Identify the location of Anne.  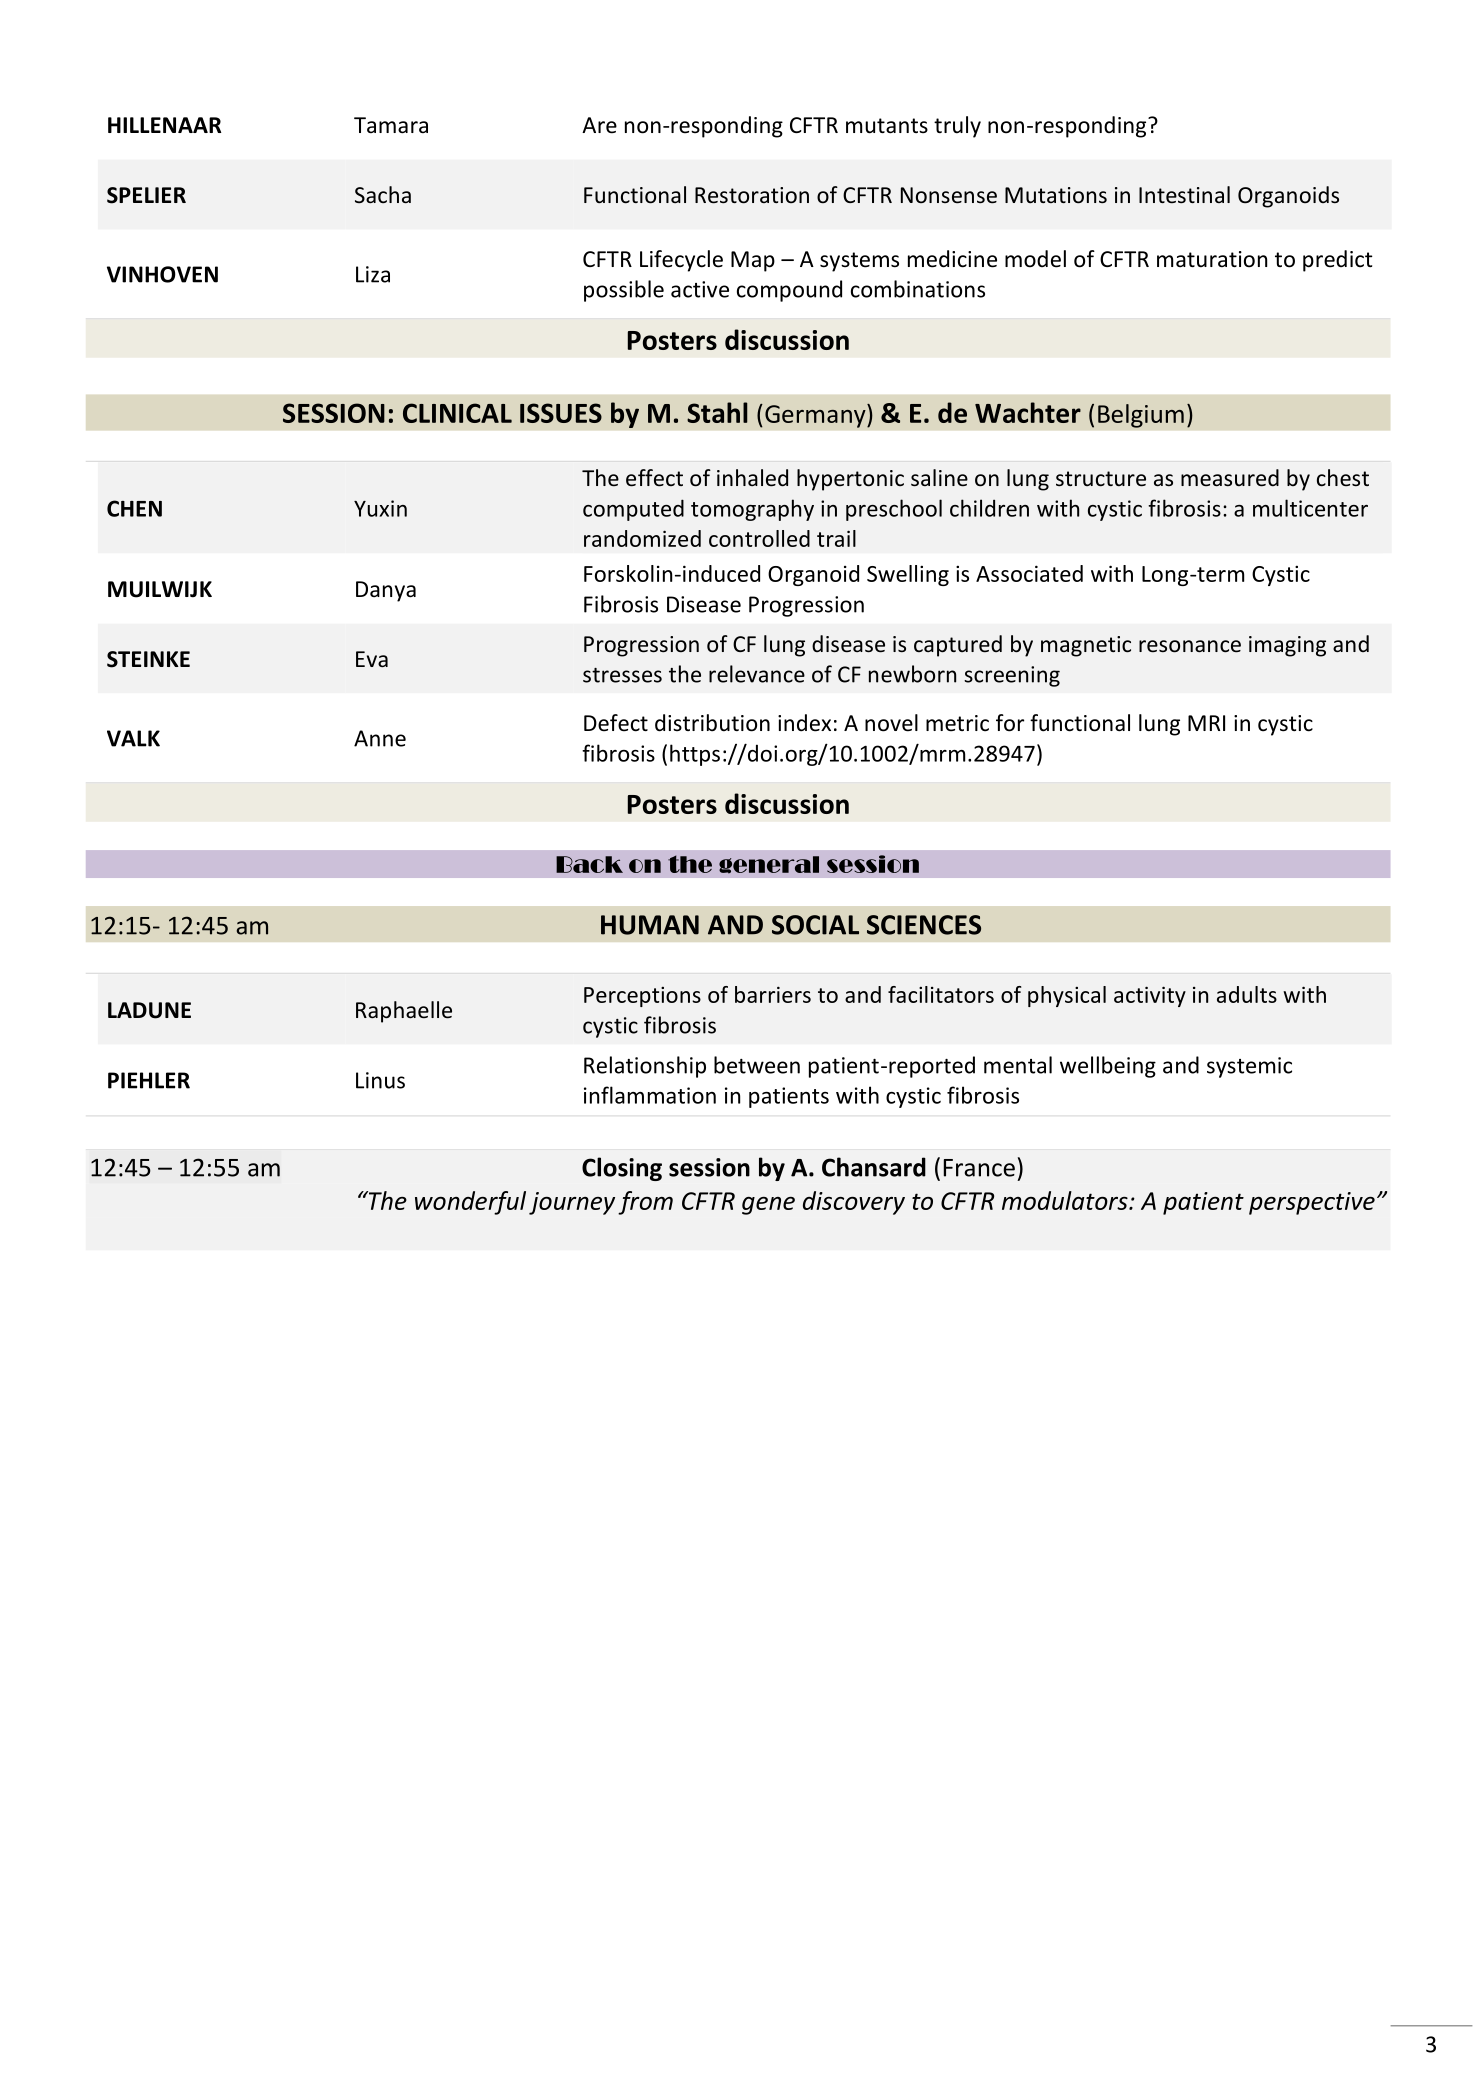
(380, 738).
